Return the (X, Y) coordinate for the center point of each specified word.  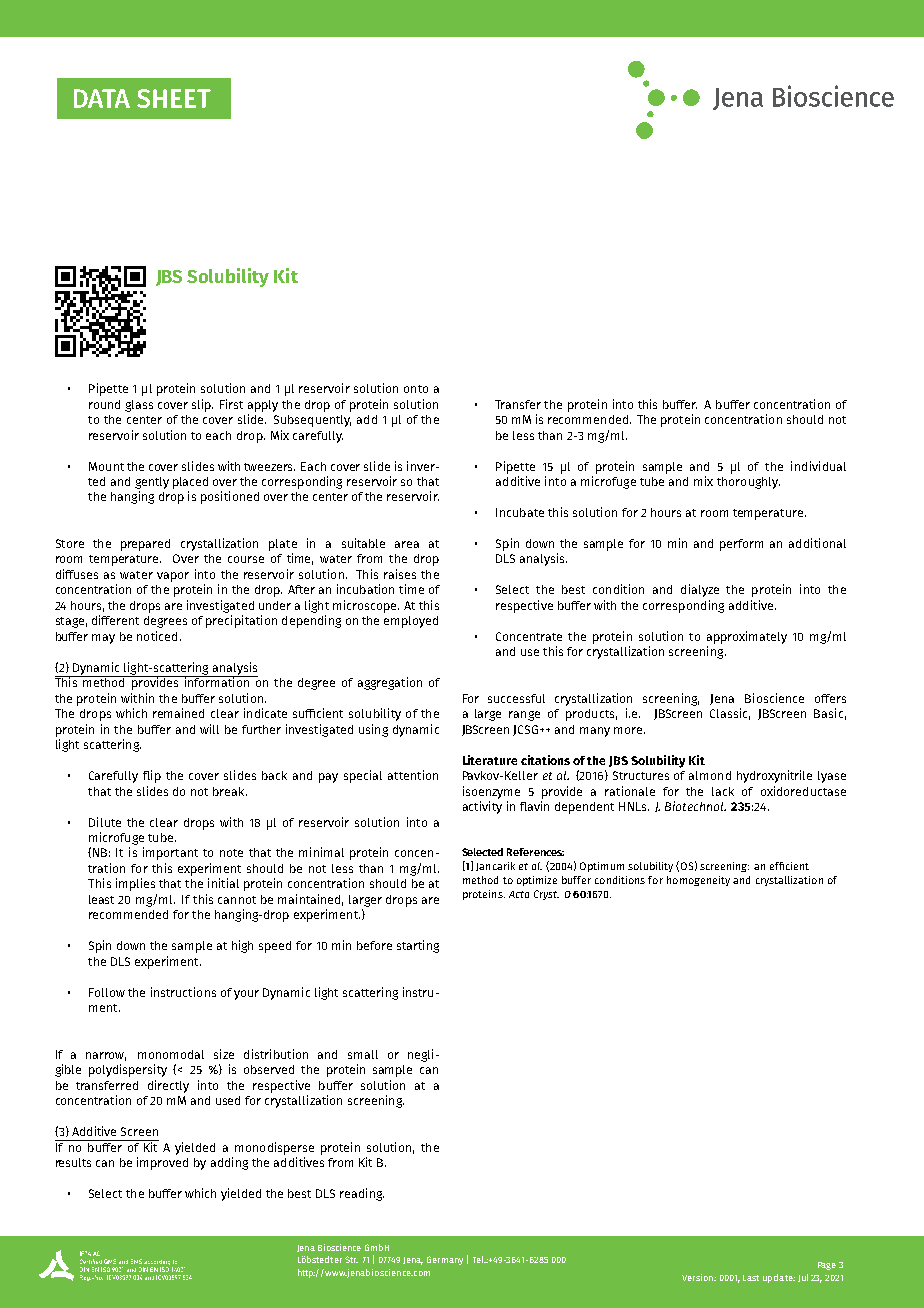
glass (139, 406)
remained (178, 713)
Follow (107, 992)
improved (162, 1163)
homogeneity (698, 881)
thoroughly (748, 483)
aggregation (390, 683)
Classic (730, 714)
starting (418, 946)
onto (416, 389)
